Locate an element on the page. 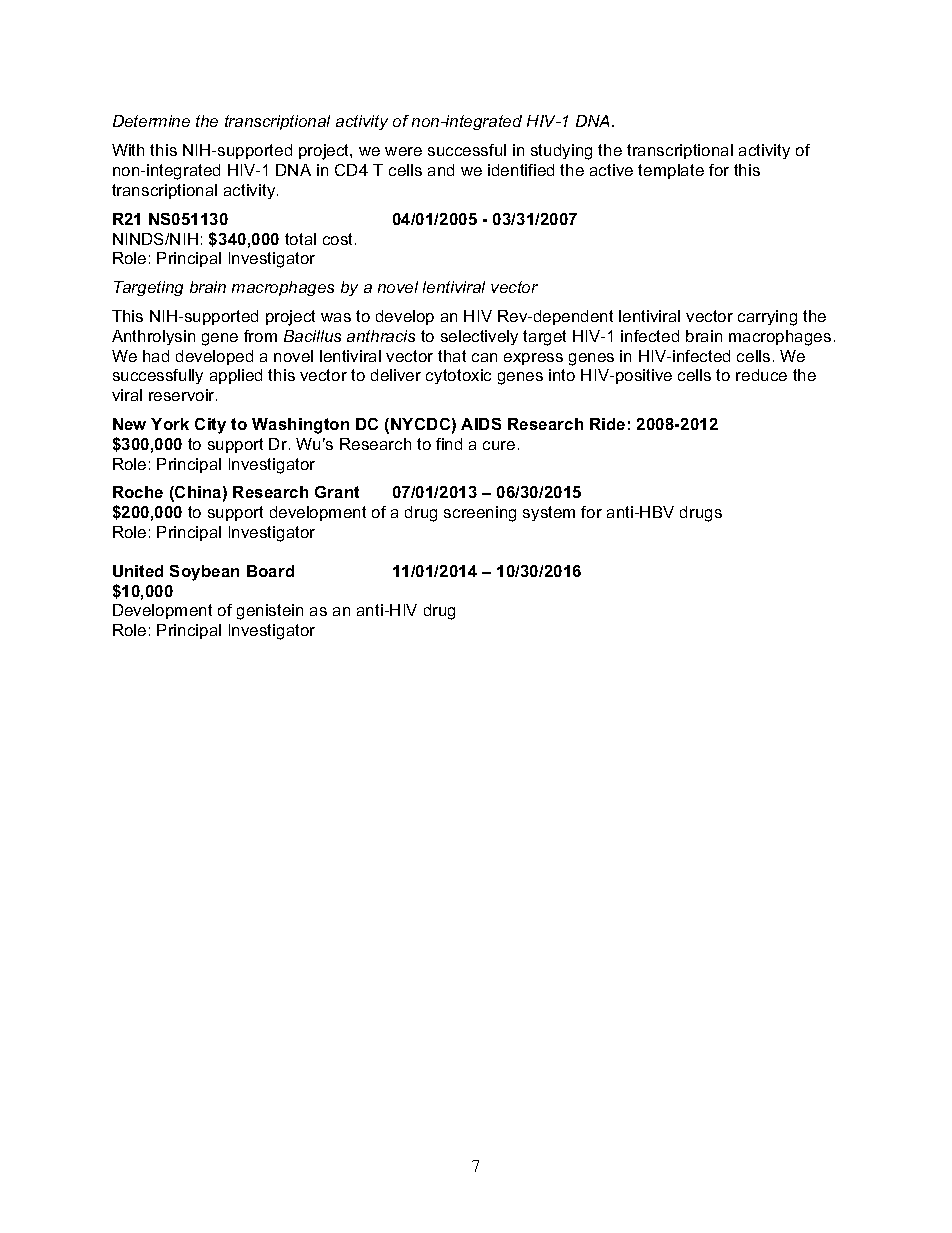 The image size is (952, 1233). reduce is located at coordinates (761, 375).
